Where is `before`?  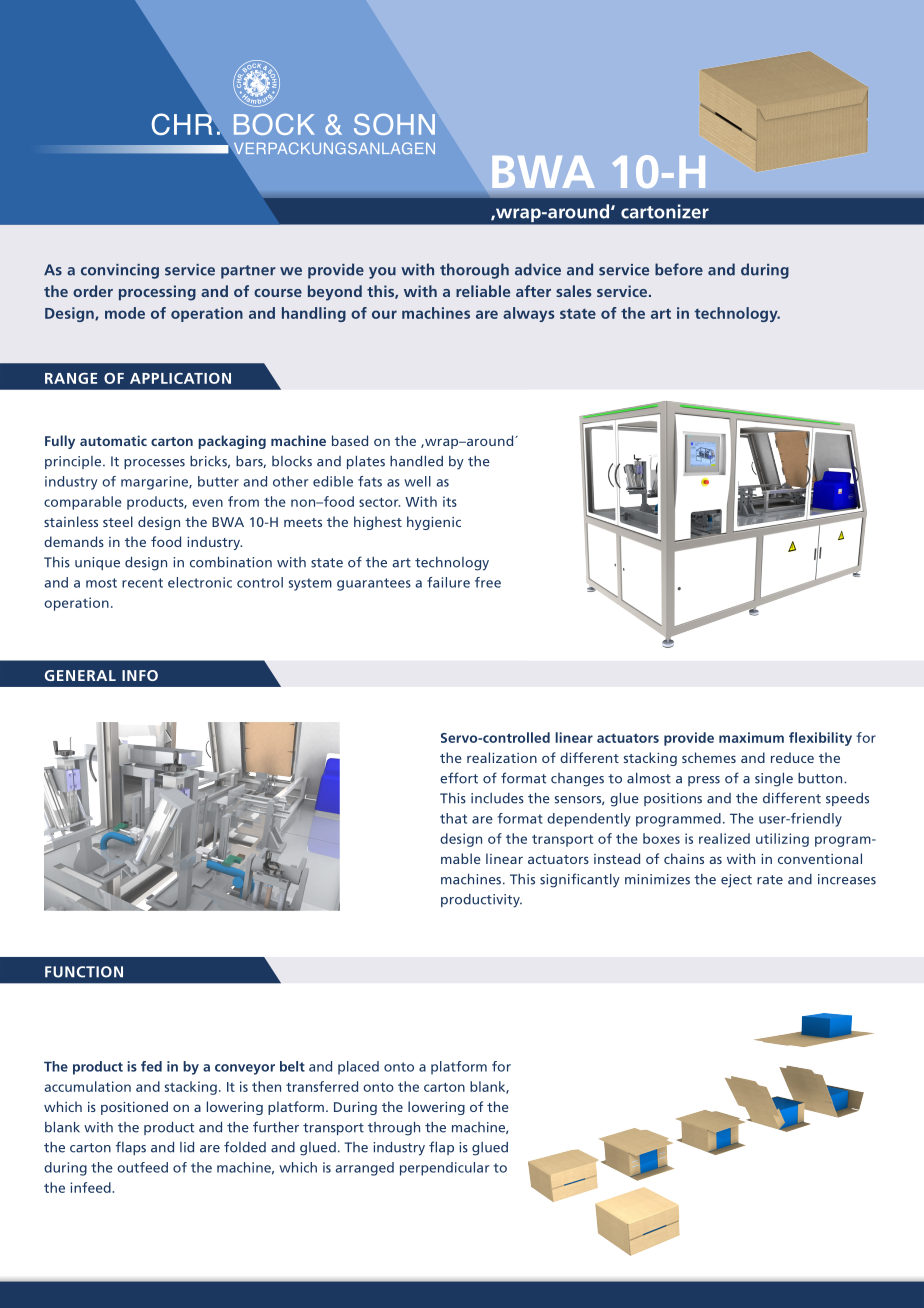
before is located at coordinates (679, 269).
